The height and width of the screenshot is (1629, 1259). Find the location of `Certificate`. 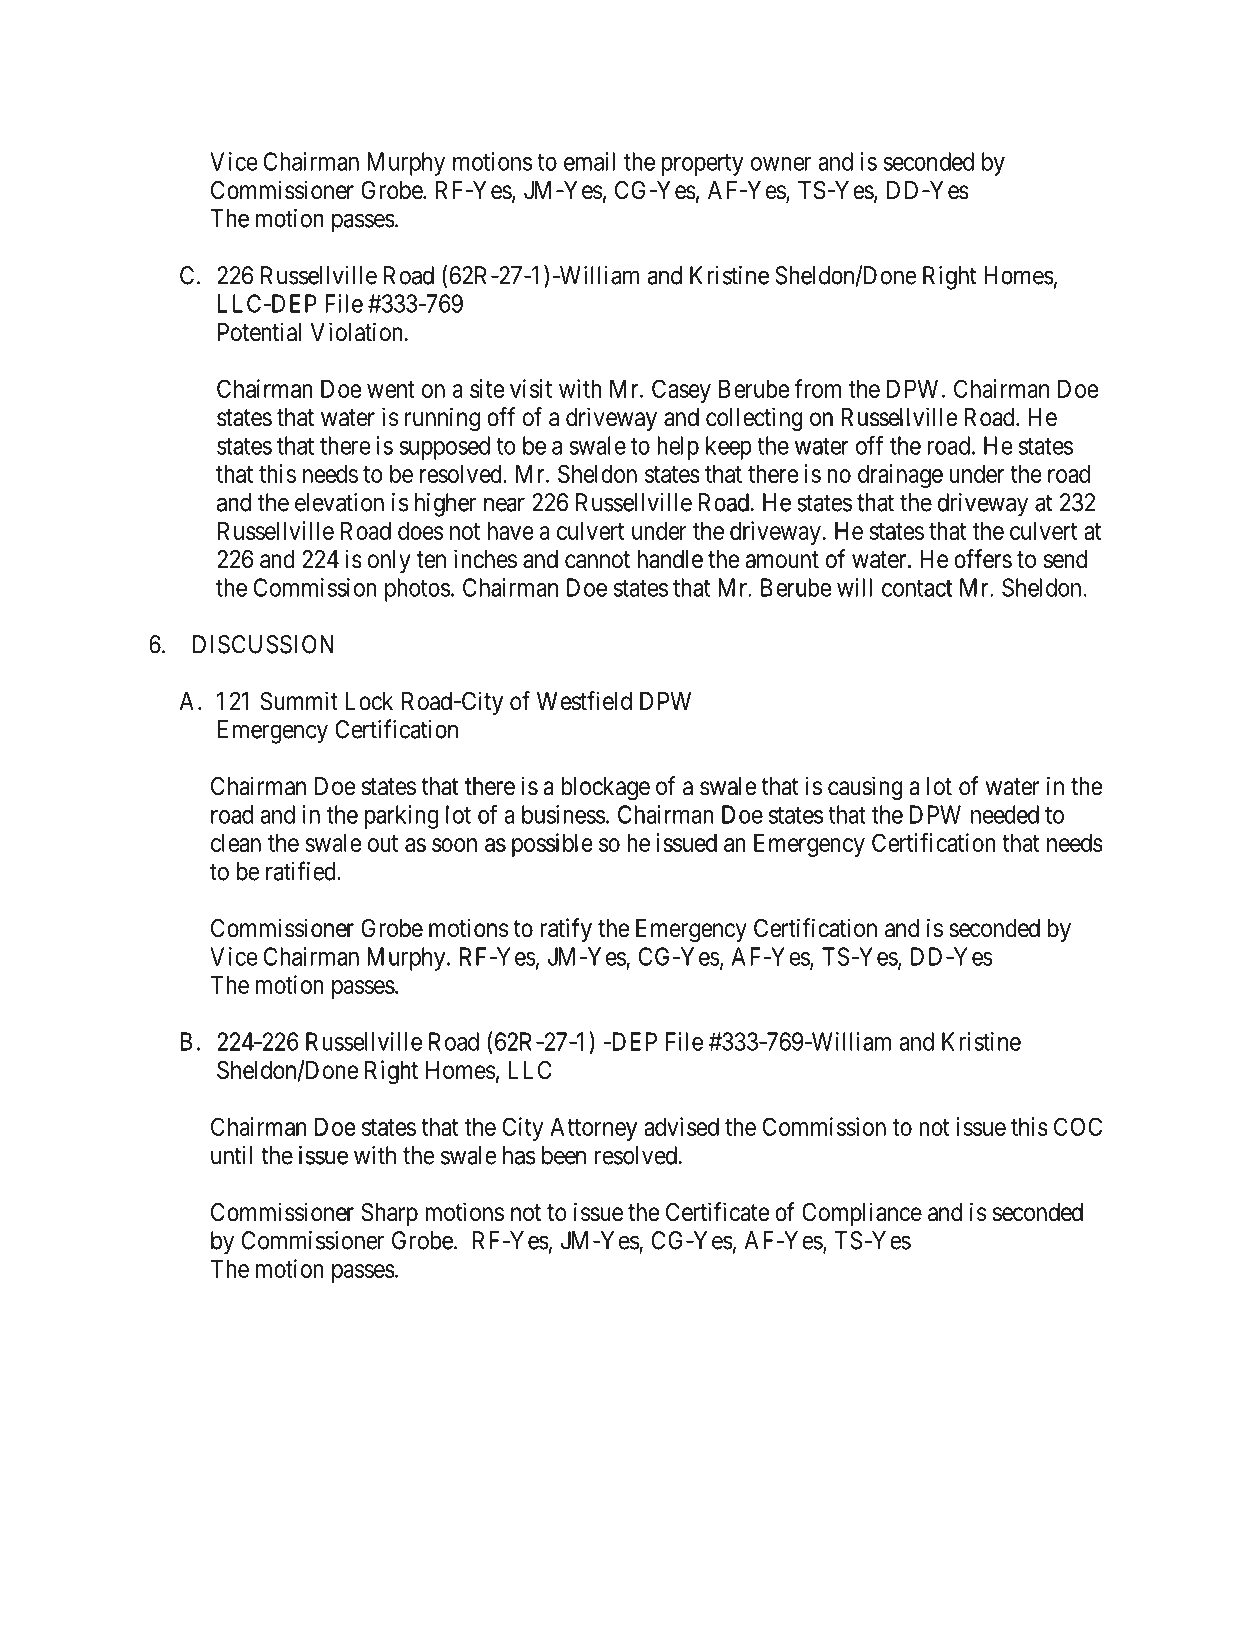

Certificate is located at coordinates (718, 1212).
